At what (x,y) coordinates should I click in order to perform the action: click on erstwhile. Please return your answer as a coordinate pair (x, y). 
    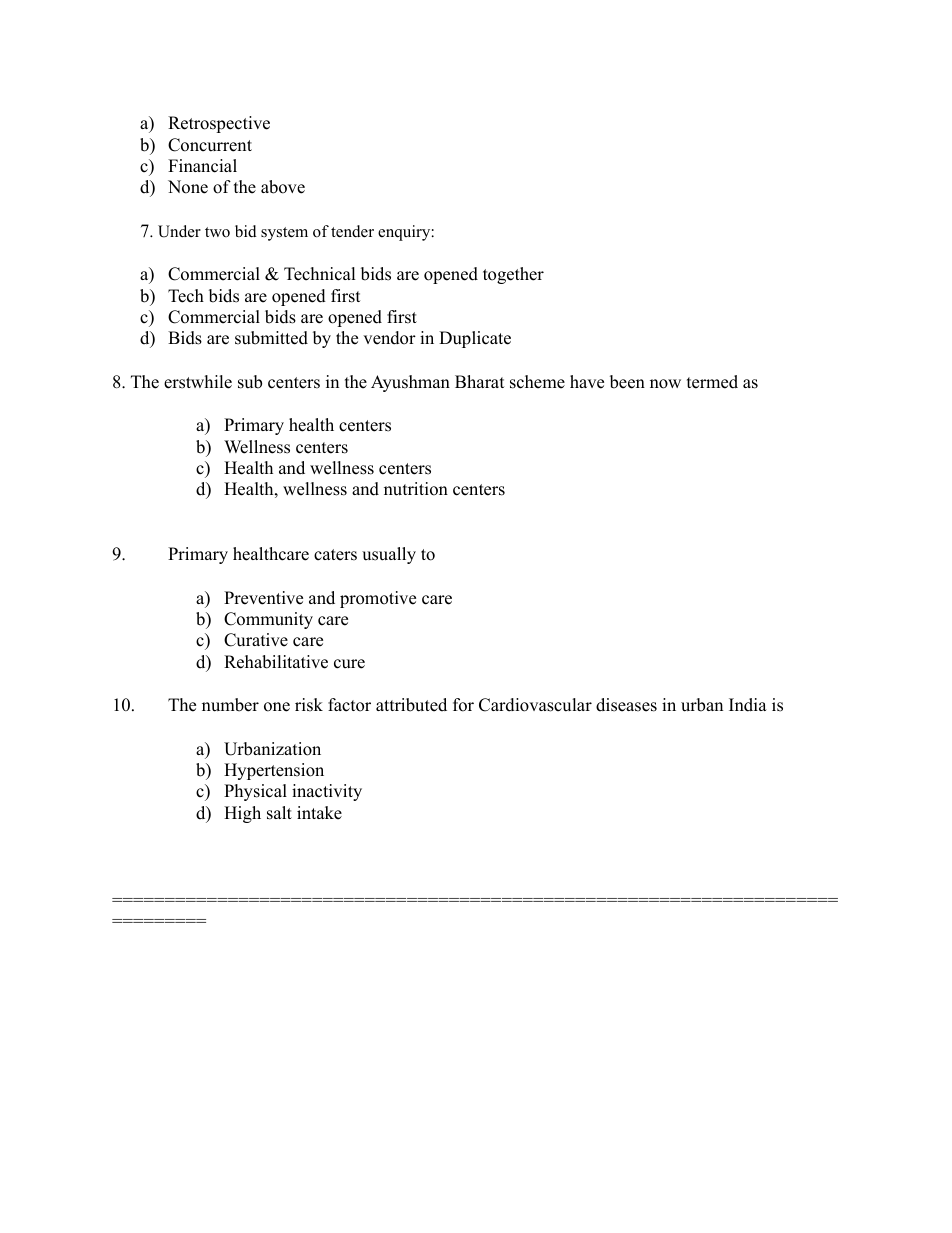
    Looking at the image, I should click on (198, 382).
